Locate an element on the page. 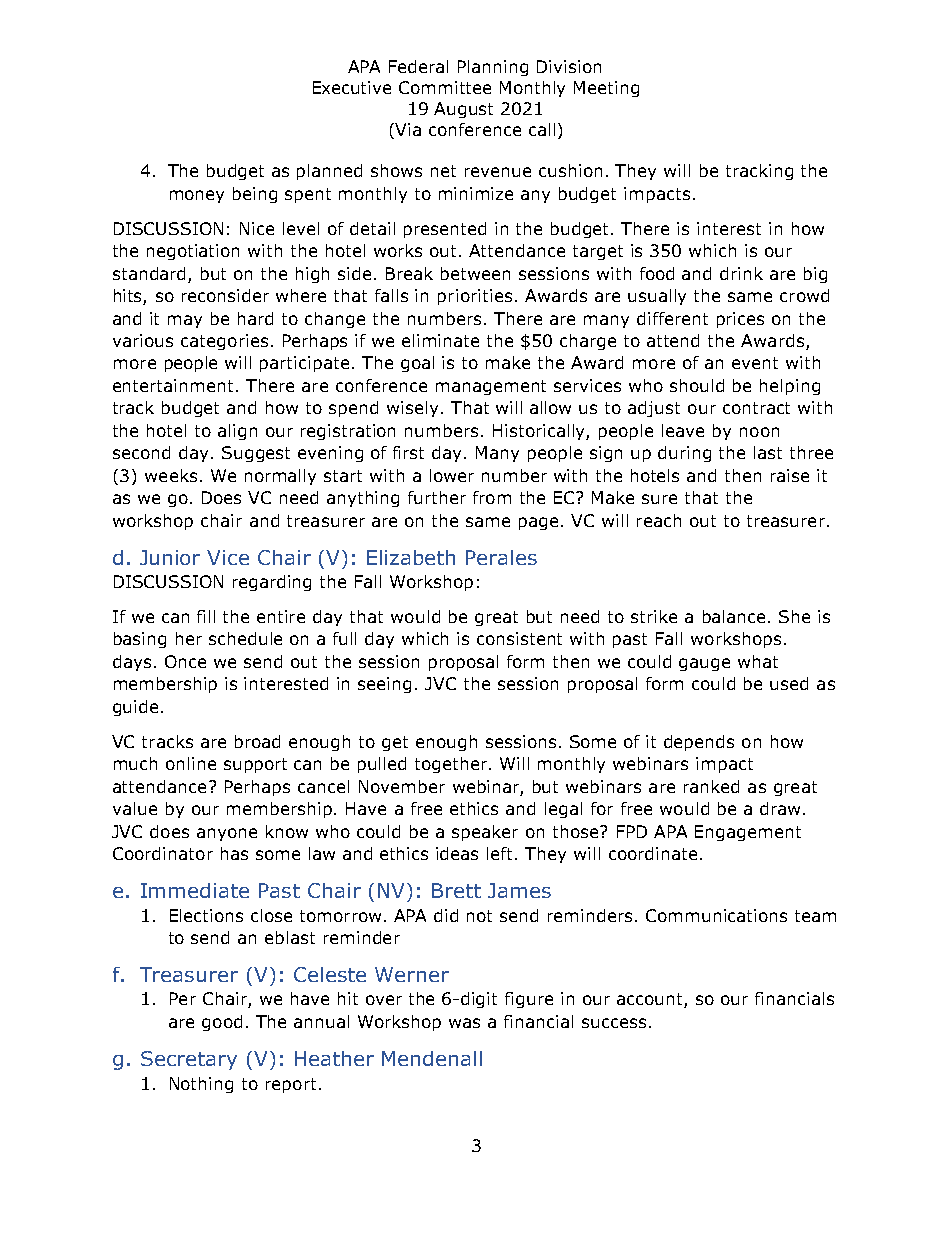 The height and width of the page is (1233, 952). Junior is located at coordinates (170, 557).
